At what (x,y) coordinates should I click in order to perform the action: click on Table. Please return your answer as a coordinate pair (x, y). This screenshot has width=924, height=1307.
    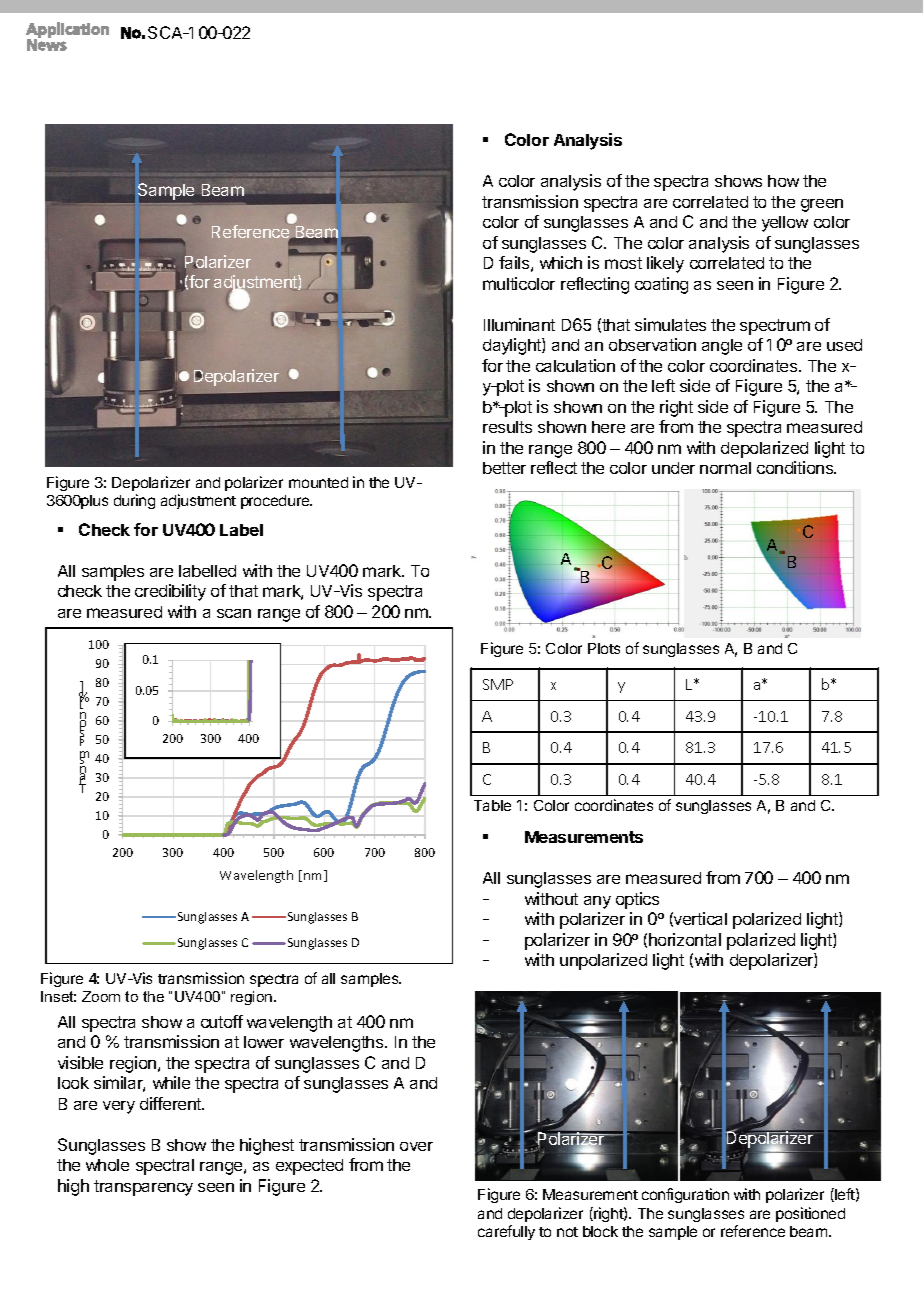
    Looking at the image, I should click on (492, 805).
